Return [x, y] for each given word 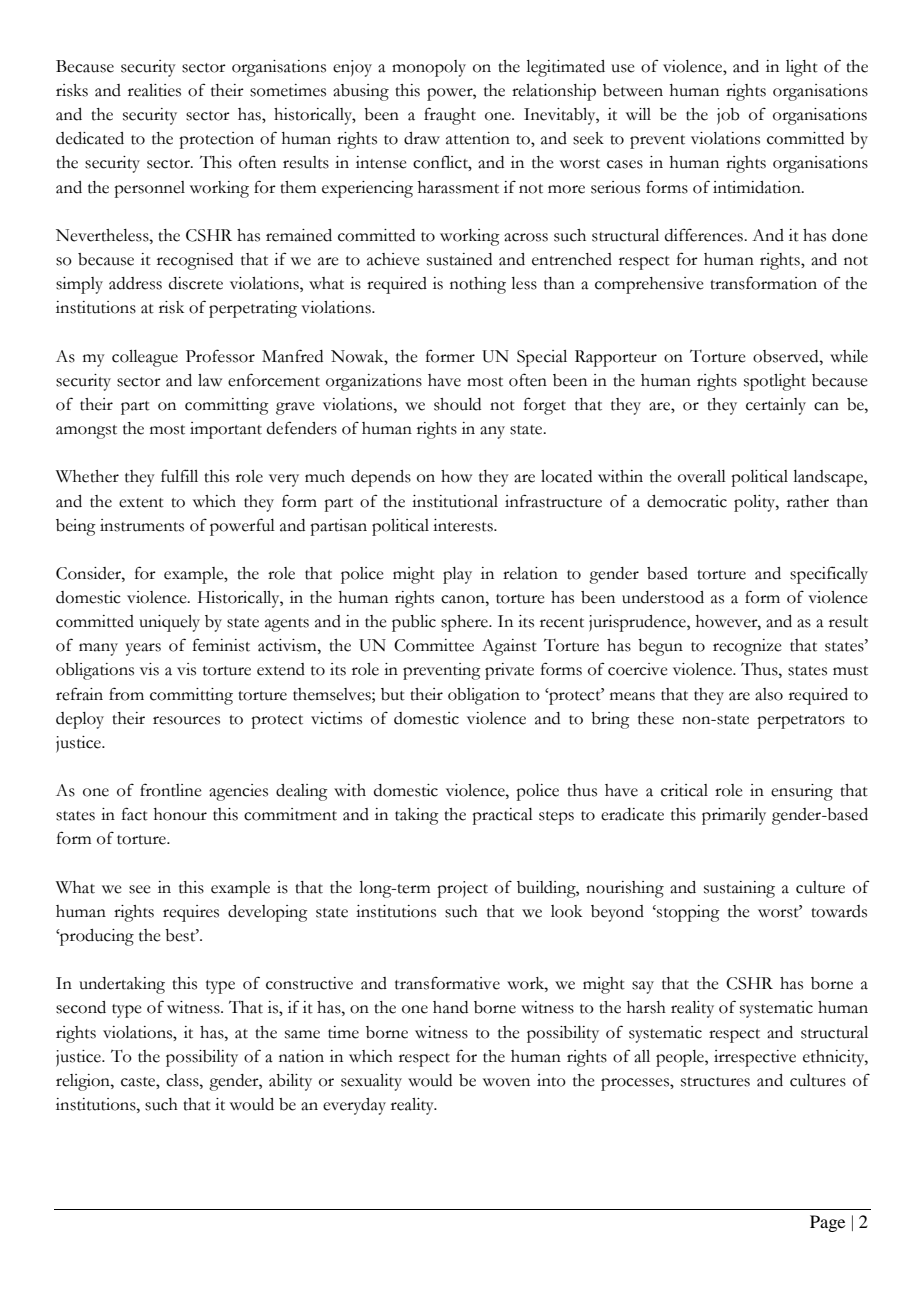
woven [506, 1082]
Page [827, 1223]
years [143, 649]
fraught [450, 116]
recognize [747, 647]
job [728, 116]
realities [154, 90]
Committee [434, 645]
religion [84, 1082]
